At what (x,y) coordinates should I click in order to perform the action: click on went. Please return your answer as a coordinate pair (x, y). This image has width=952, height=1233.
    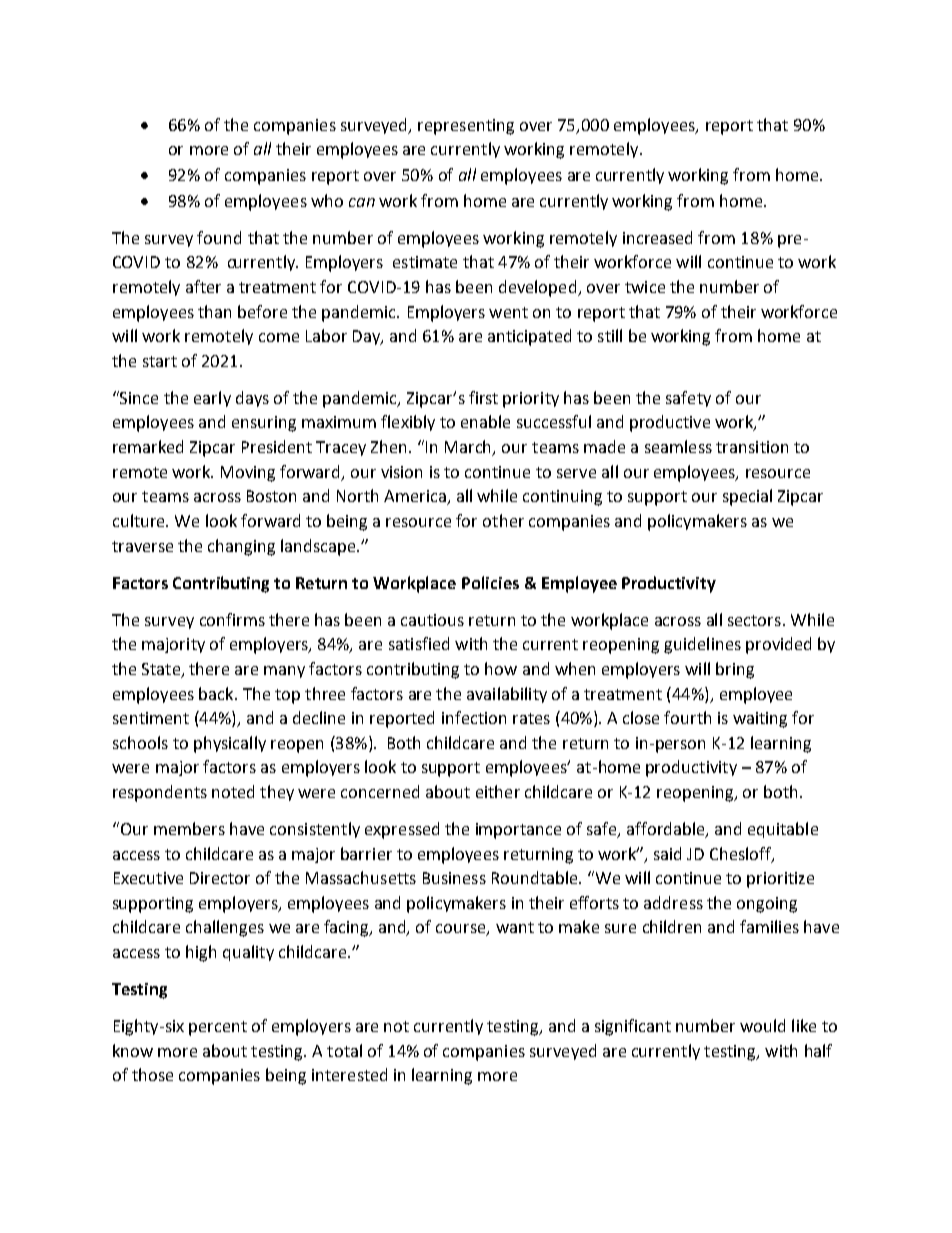
    Looking at the image, I should click on (508, 312).
